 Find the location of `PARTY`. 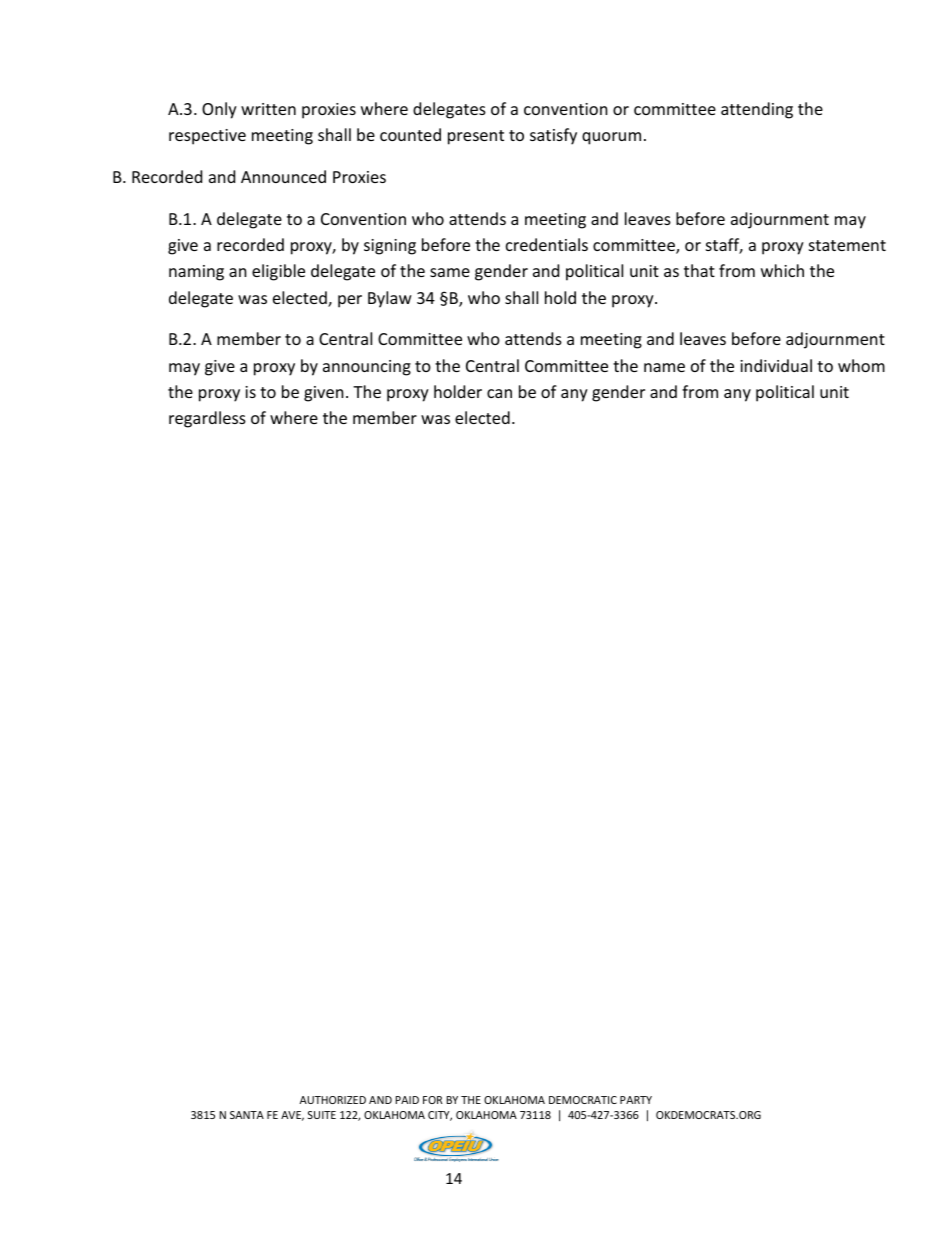

PARTY is located at coordinates (636, 1100).
